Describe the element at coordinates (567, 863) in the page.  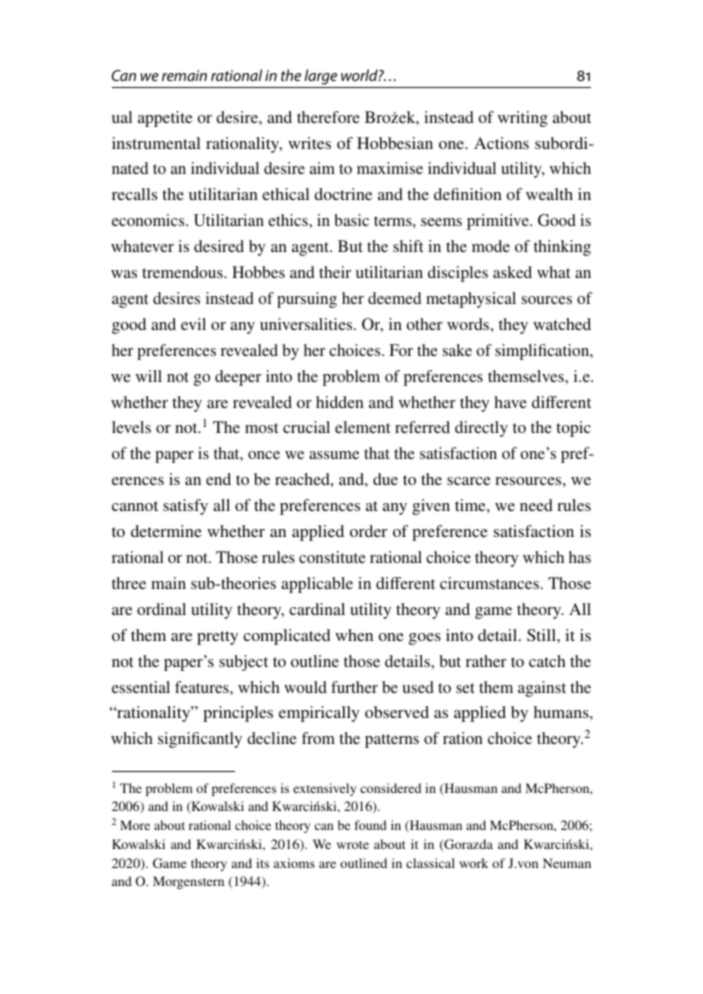
I see `Neuman` at that location.
